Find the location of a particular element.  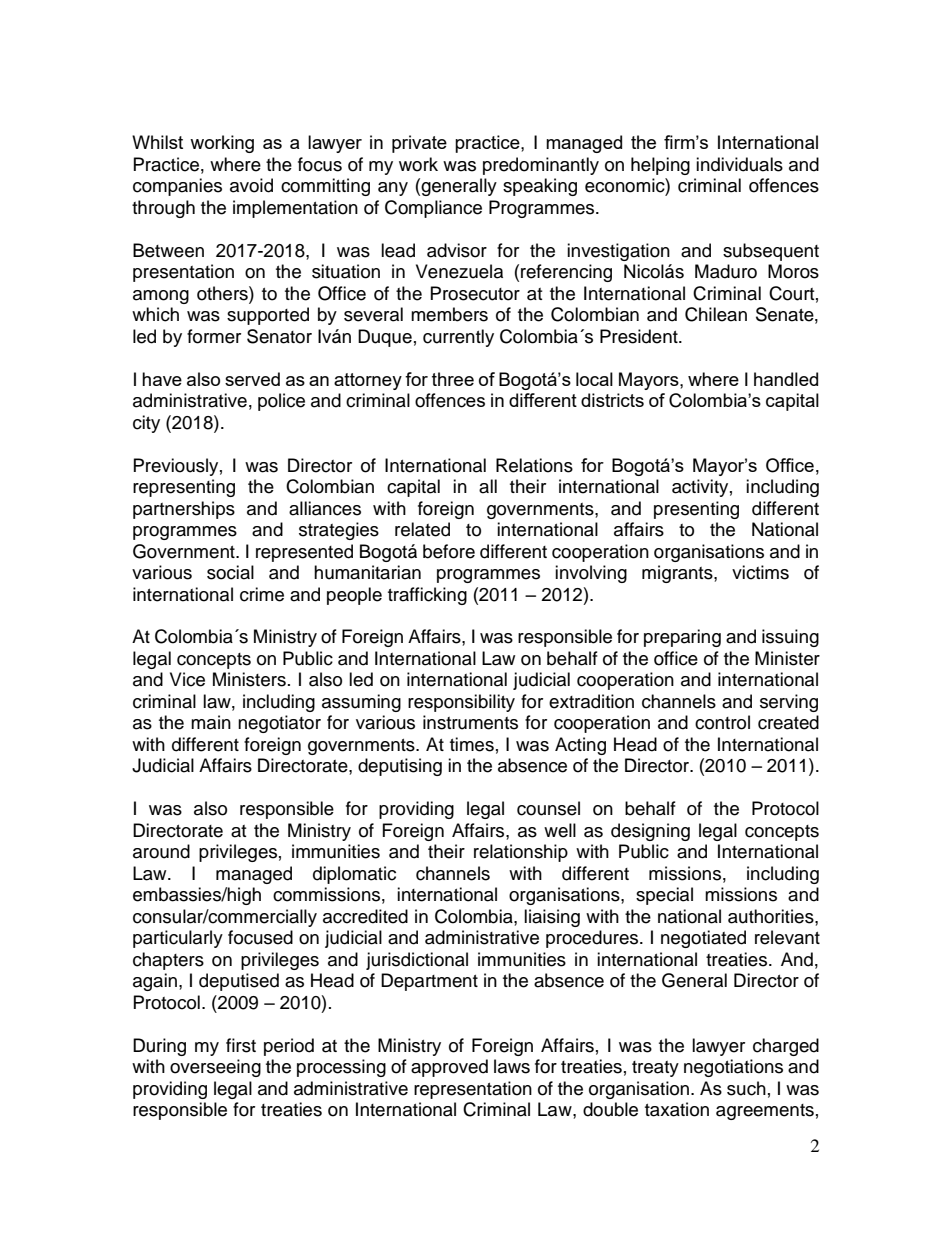

overseeing is located at coordinates (215, 1068).
